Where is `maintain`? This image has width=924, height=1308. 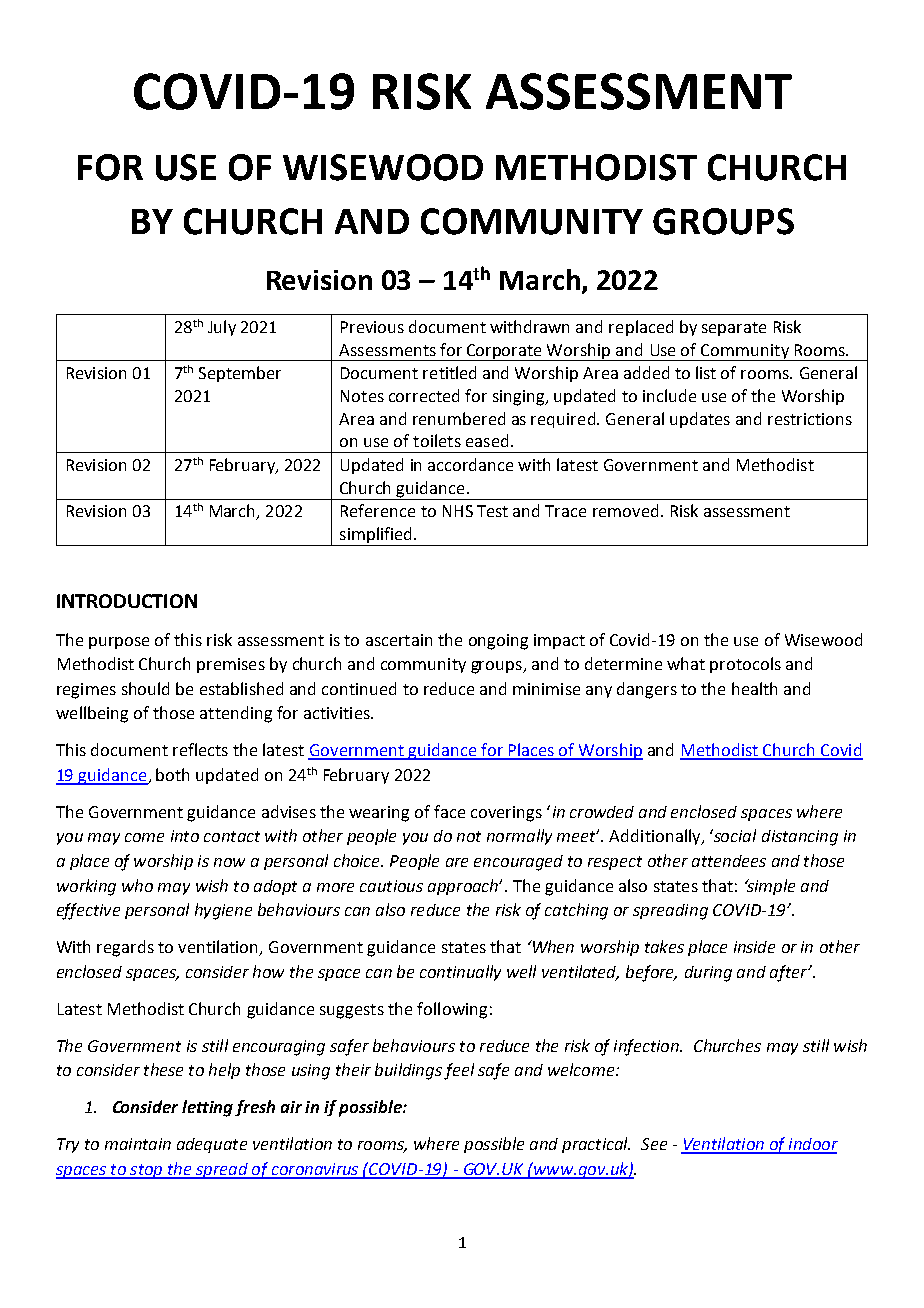
maintain is located at coordinates (138, 1144).
